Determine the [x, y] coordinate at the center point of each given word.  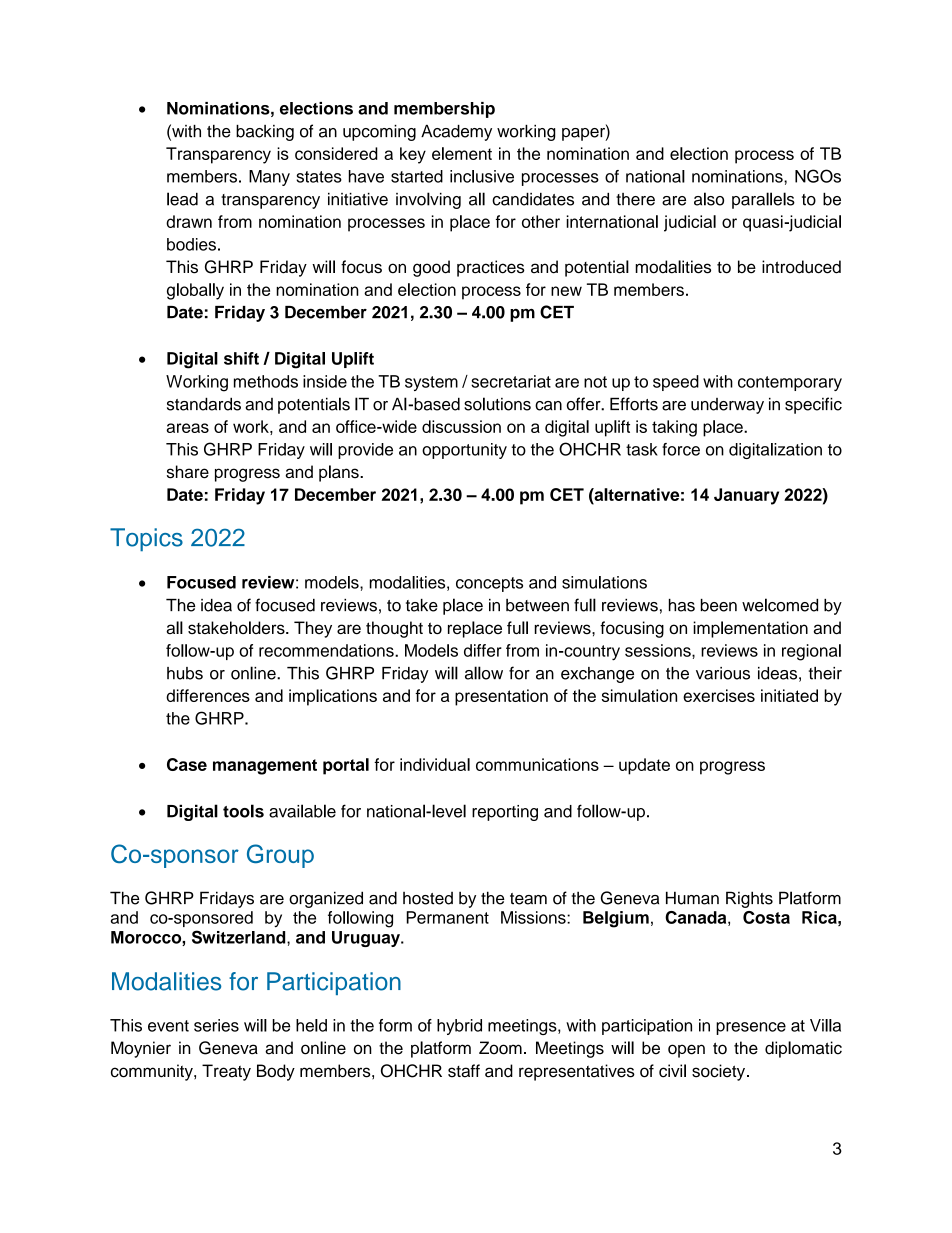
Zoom [500, 1048]
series [216, 1025]
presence [751, 1028]
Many [269, 178]
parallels [763, 200]
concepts [489, 584]
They [313, 629]
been [719, 605]
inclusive [482, 176]
